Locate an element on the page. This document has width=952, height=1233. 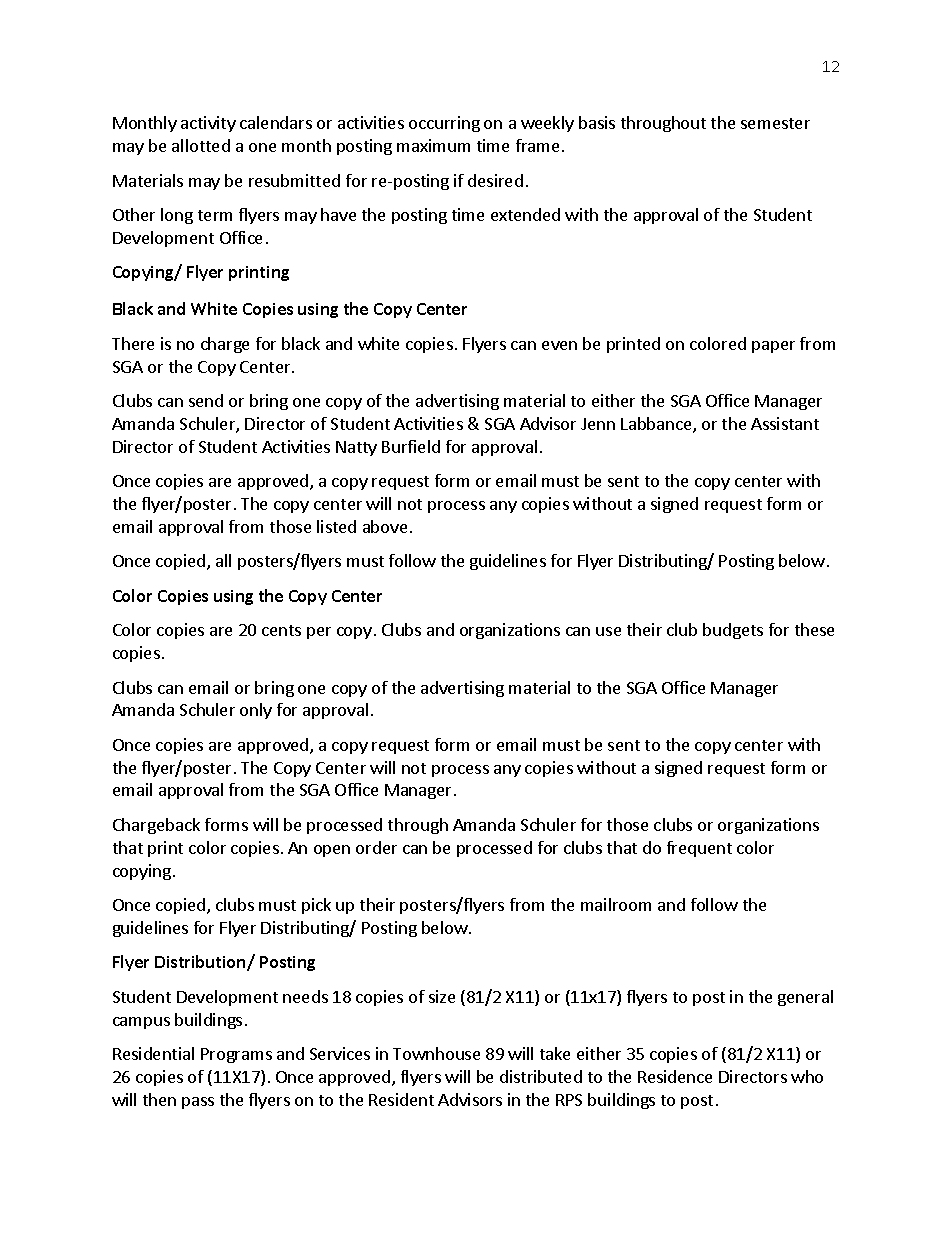
Programs is located at coordinates (236, 1055).
